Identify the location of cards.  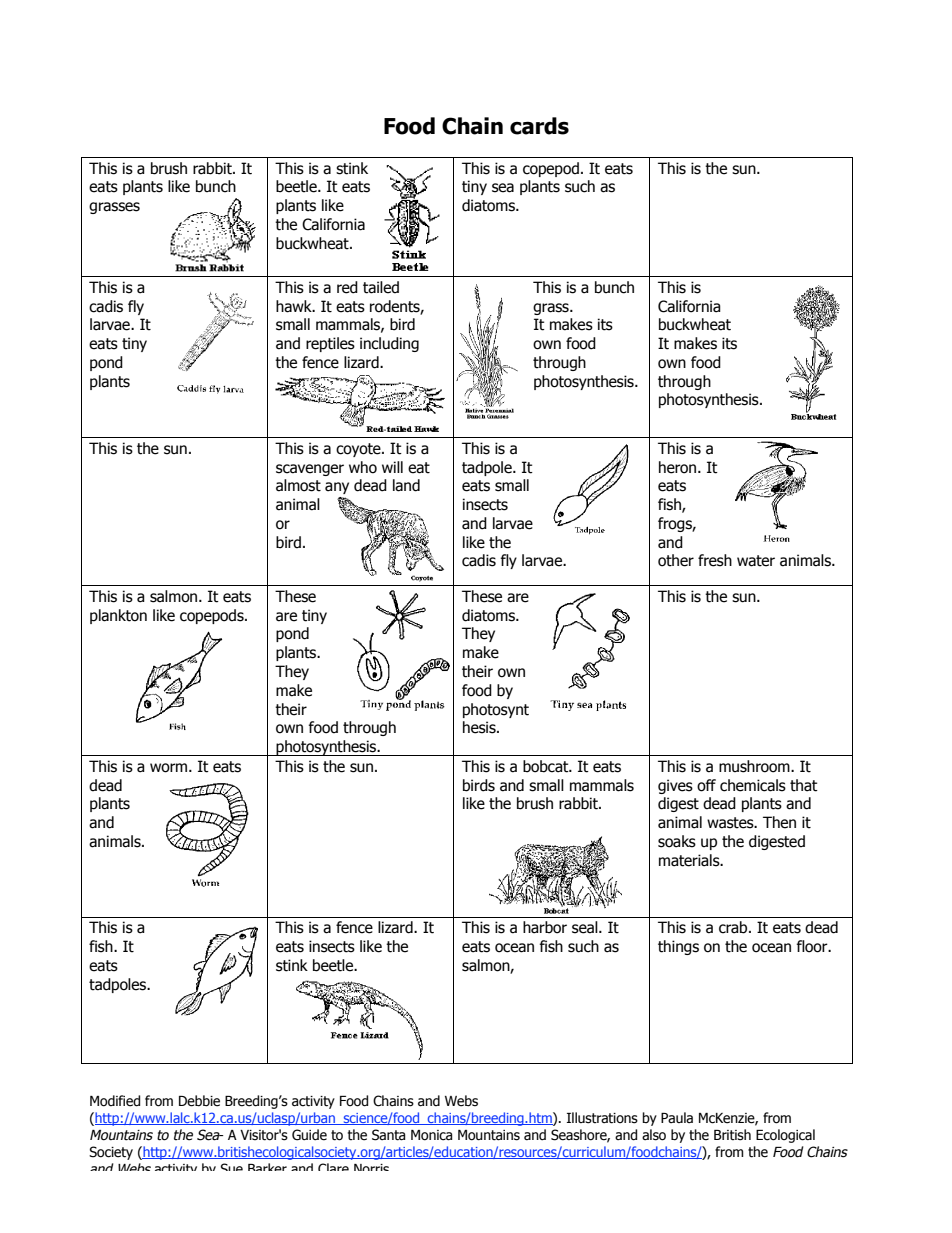
(539, 126).
